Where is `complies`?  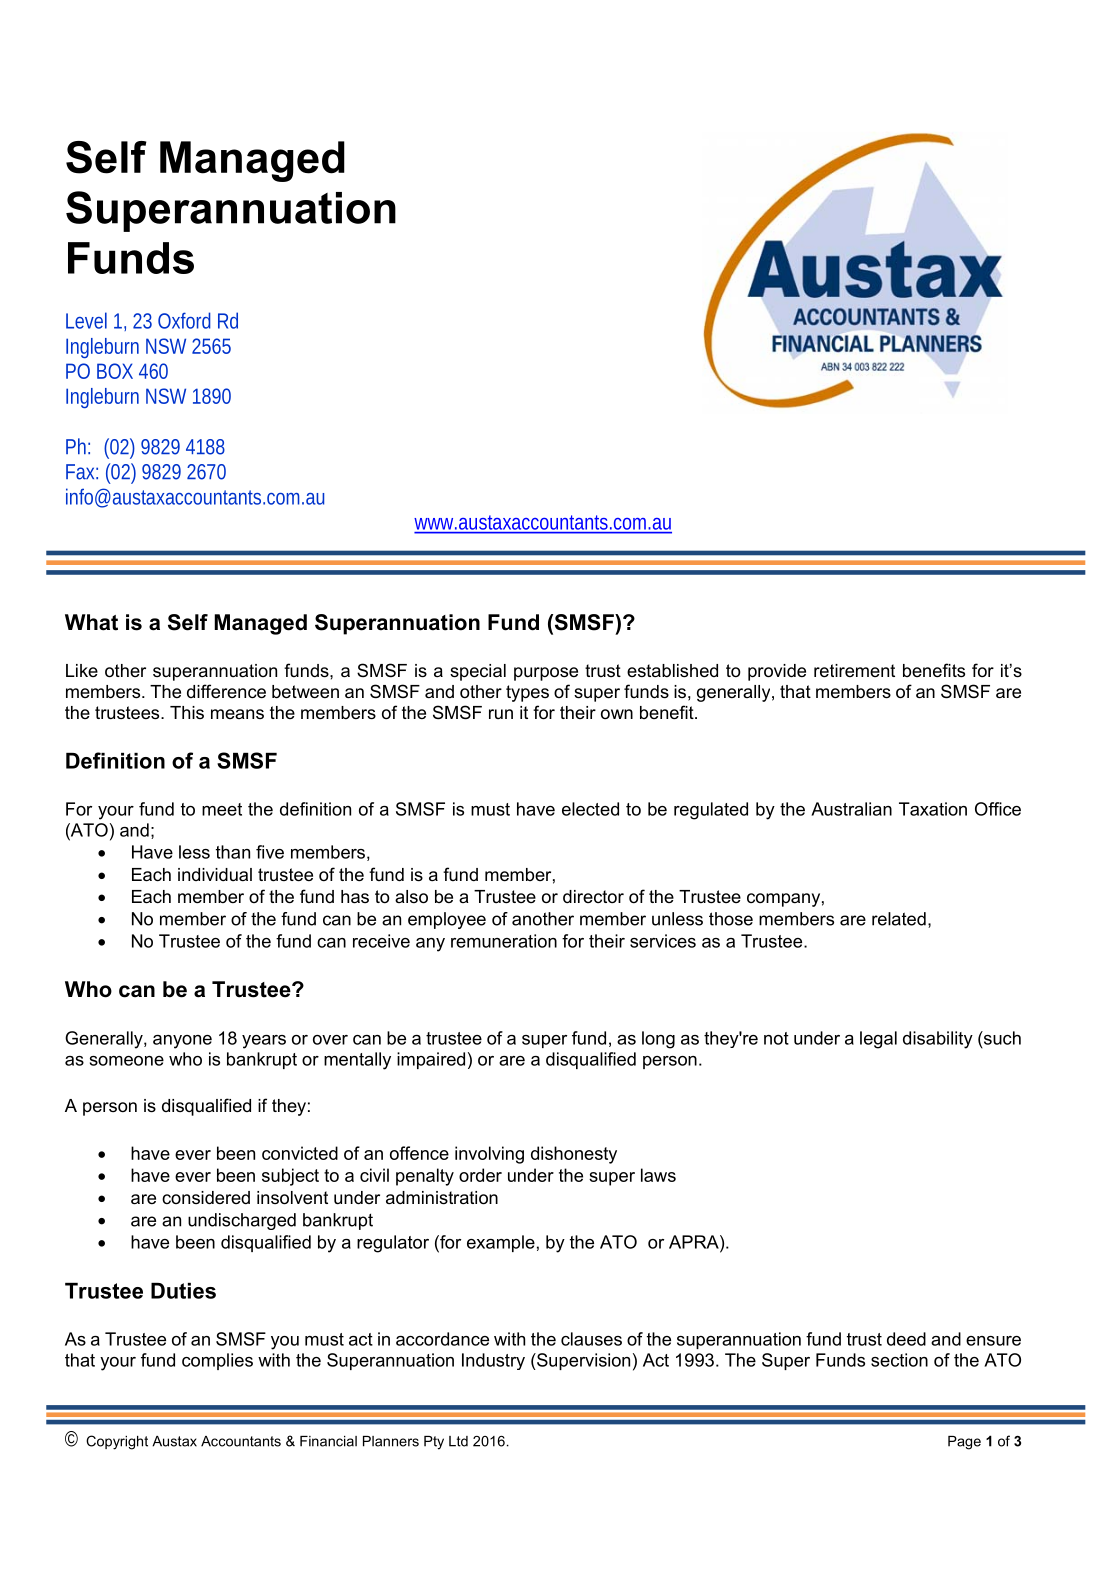 complies is located at coordinates (217, 1361).
